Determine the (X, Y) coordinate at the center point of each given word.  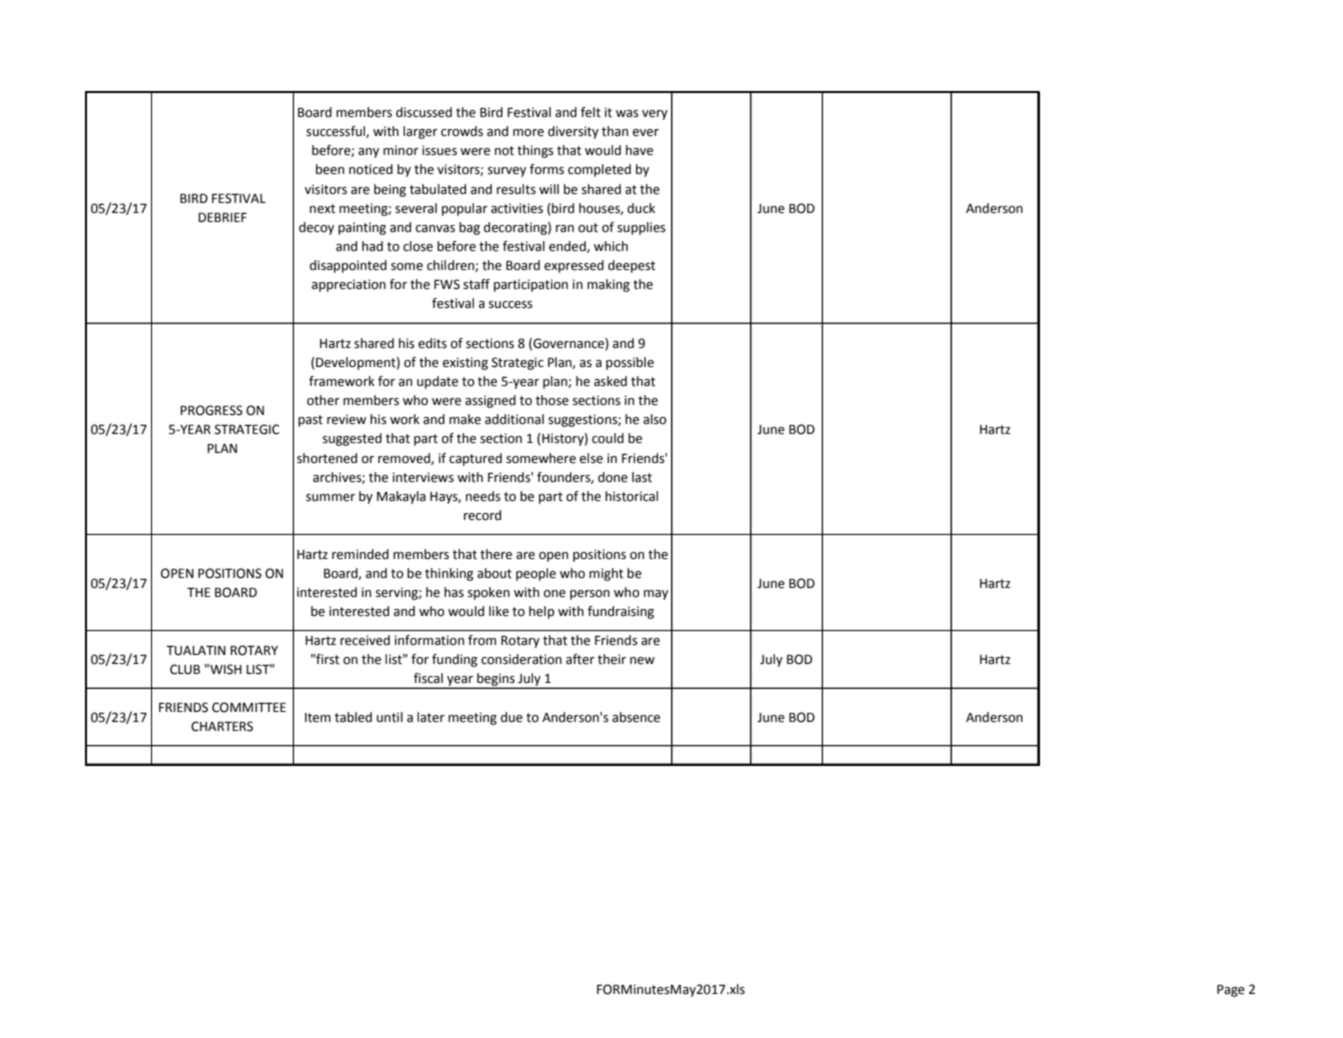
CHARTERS (222, 726)
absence (636, 717)
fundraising (621, 612)
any (368, 153)
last (642, 477)
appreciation (349, 285)
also (654, 419)
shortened (327, 458)
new (642, 661)
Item (318, 718)
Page (1231, 991)
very (655, 115)
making (608, 285)
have (639, 150)
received (365, 640)
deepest (631, 266)
